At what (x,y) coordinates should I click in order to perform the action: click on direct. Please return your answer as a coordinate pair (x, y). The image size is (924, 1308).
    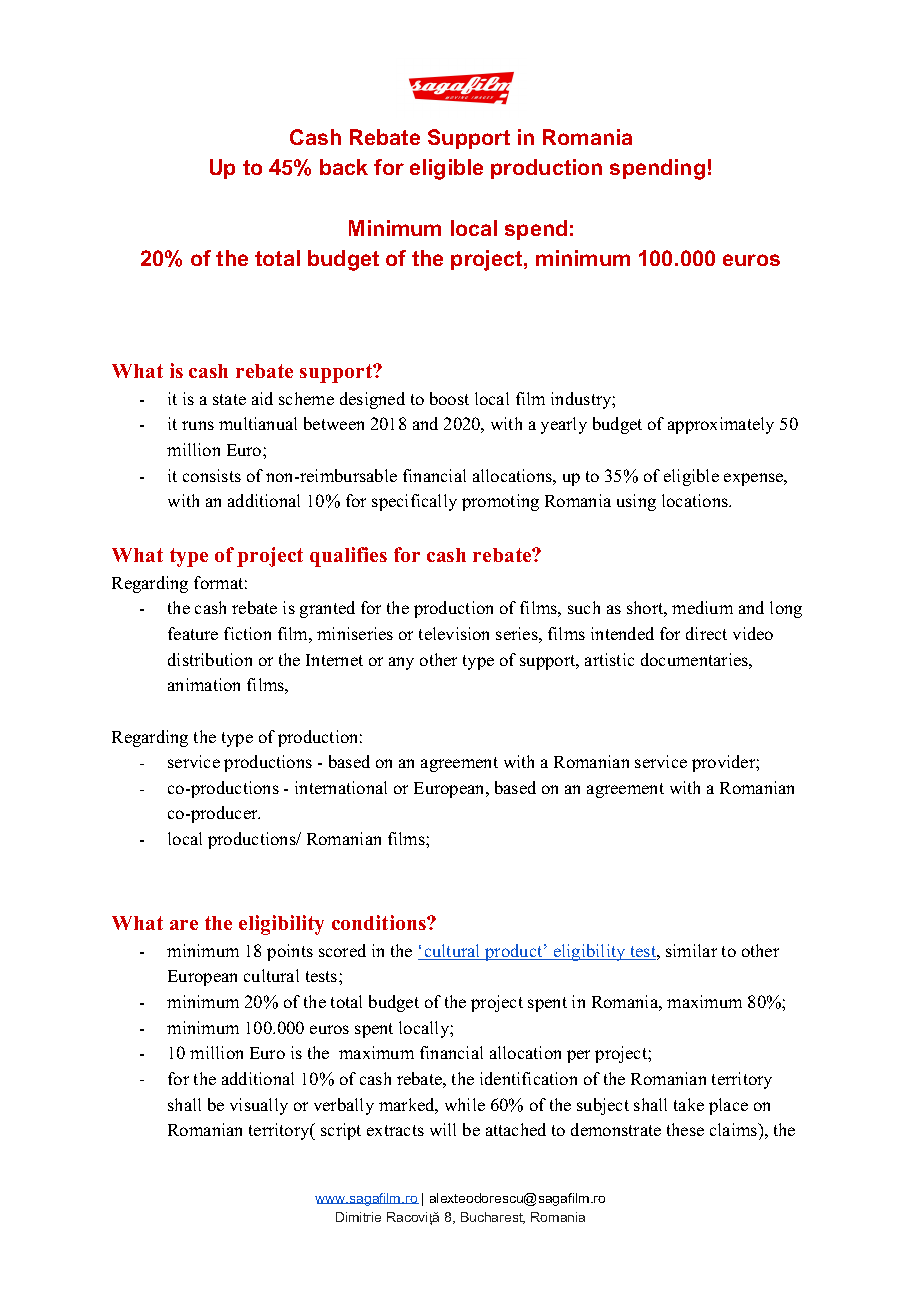
    Looking at the image, I should click on (706, 633).
